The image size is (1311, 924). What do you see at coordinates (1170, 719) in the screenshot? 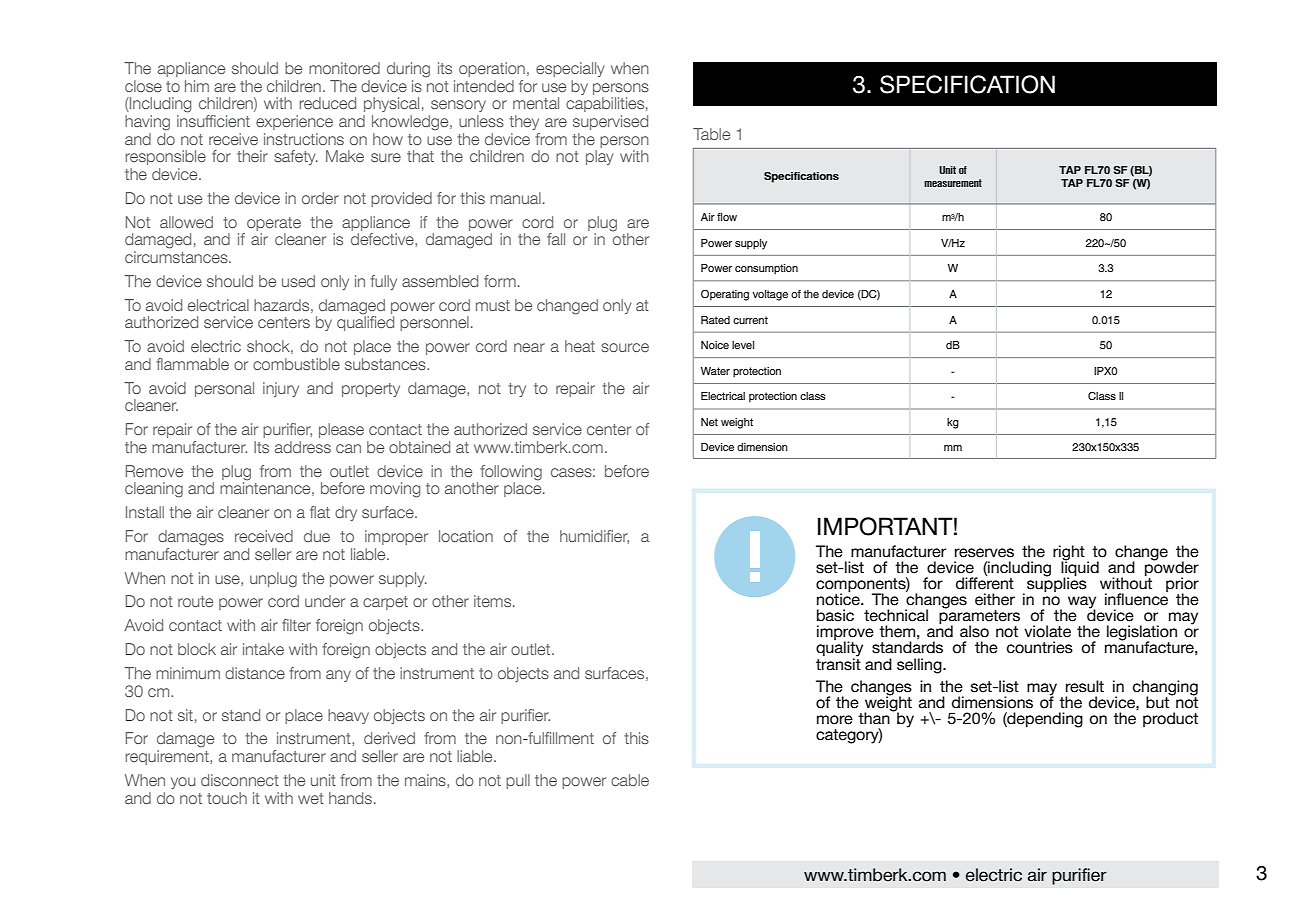
I see `product` at bounding box center [1170, 719].
